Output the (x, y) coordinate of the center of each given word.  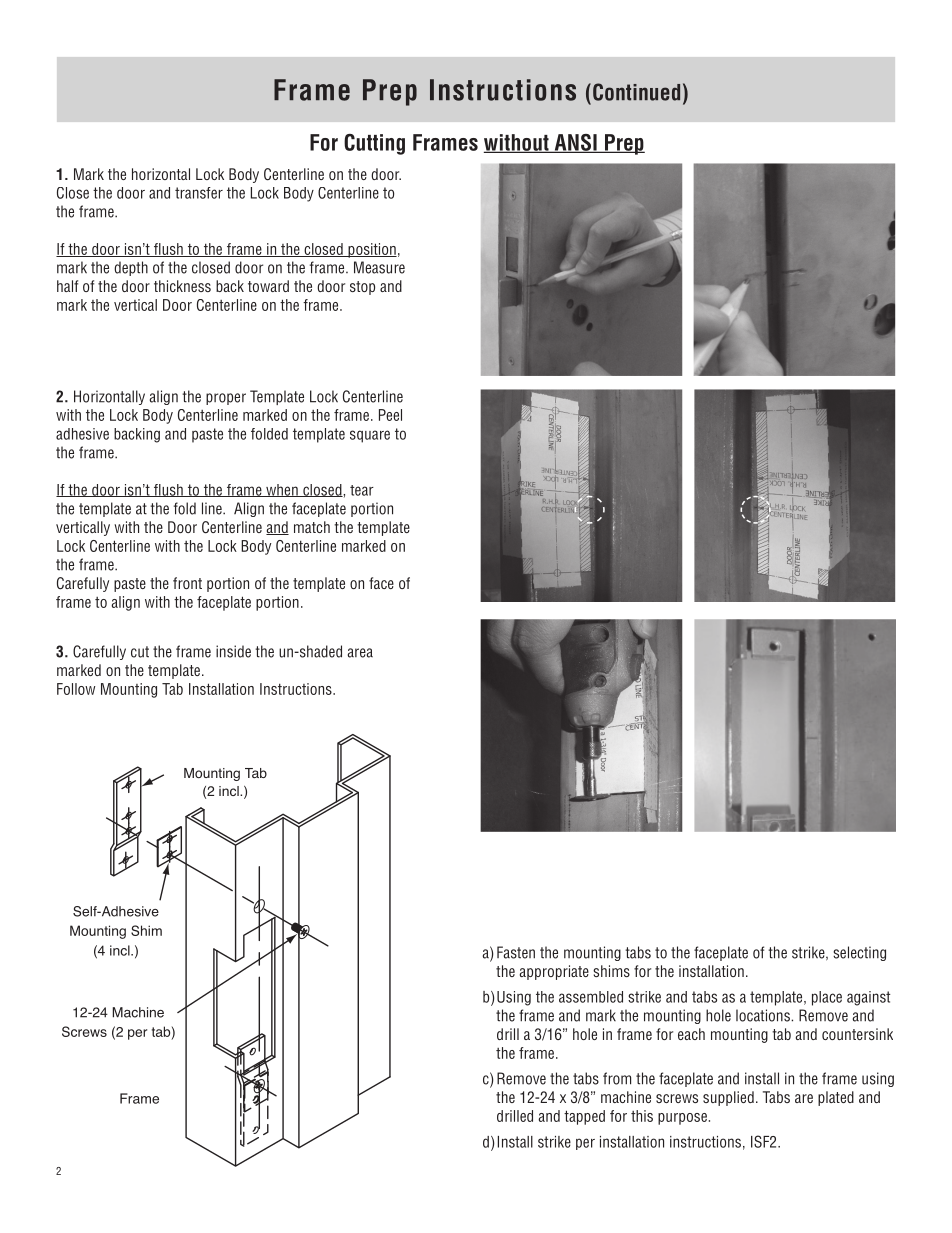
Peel (390, 415)
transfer (199, 193)
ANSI (575, 143)
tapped (584, 1117)
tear (362, 490)
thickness (182, 286)
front (187, 583)
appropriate (554, 972)
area (360, 653)
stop (362, 288)
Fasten (516, 952)
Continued (636, 92)
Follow (76, 689)
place (827, 998)
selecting (859, 953)
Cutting (374, 144)
